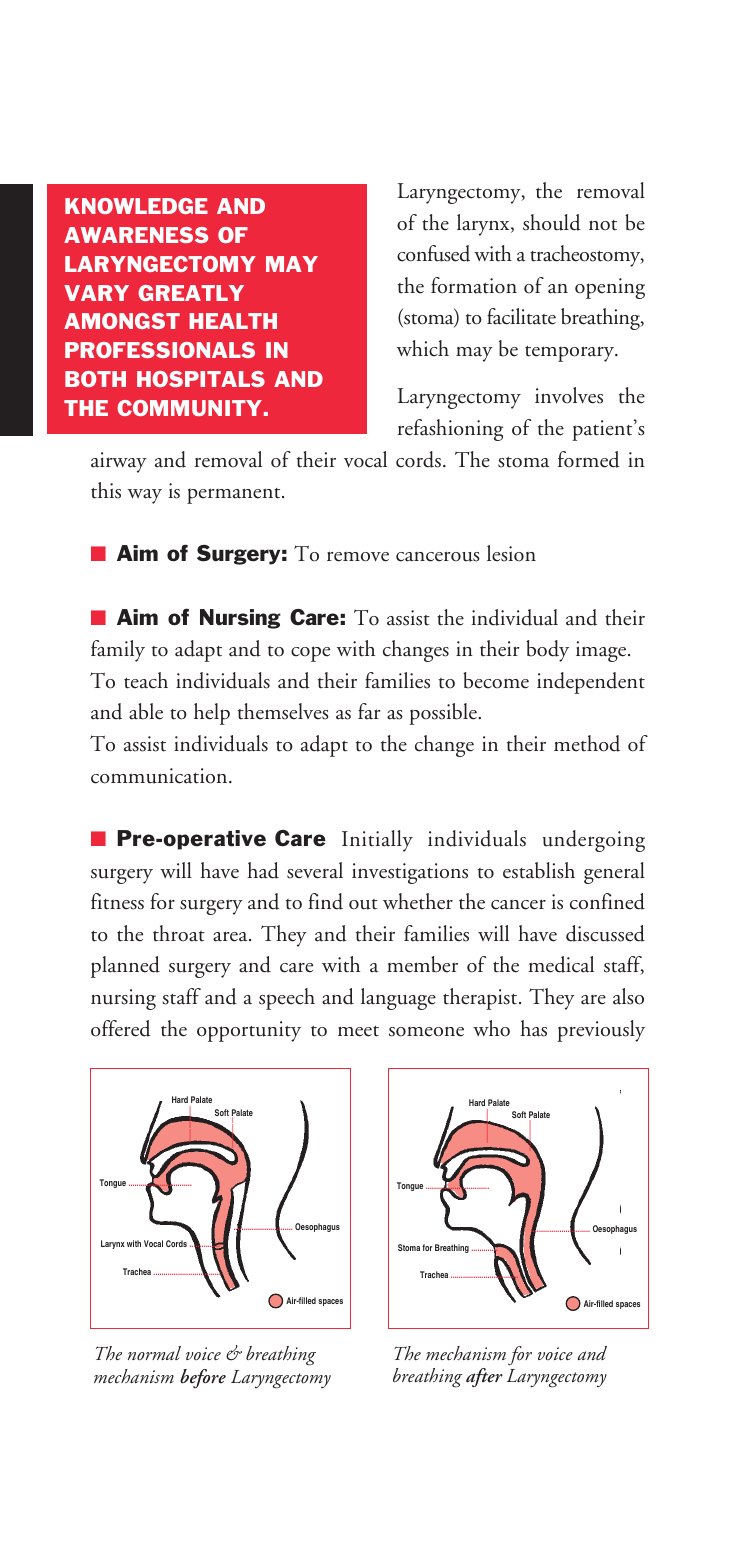 This document has width=739, height=1568. What do you see at coordinates (601, 1031) in the document?
I see `previously` at bounding box center [601, 1031].
